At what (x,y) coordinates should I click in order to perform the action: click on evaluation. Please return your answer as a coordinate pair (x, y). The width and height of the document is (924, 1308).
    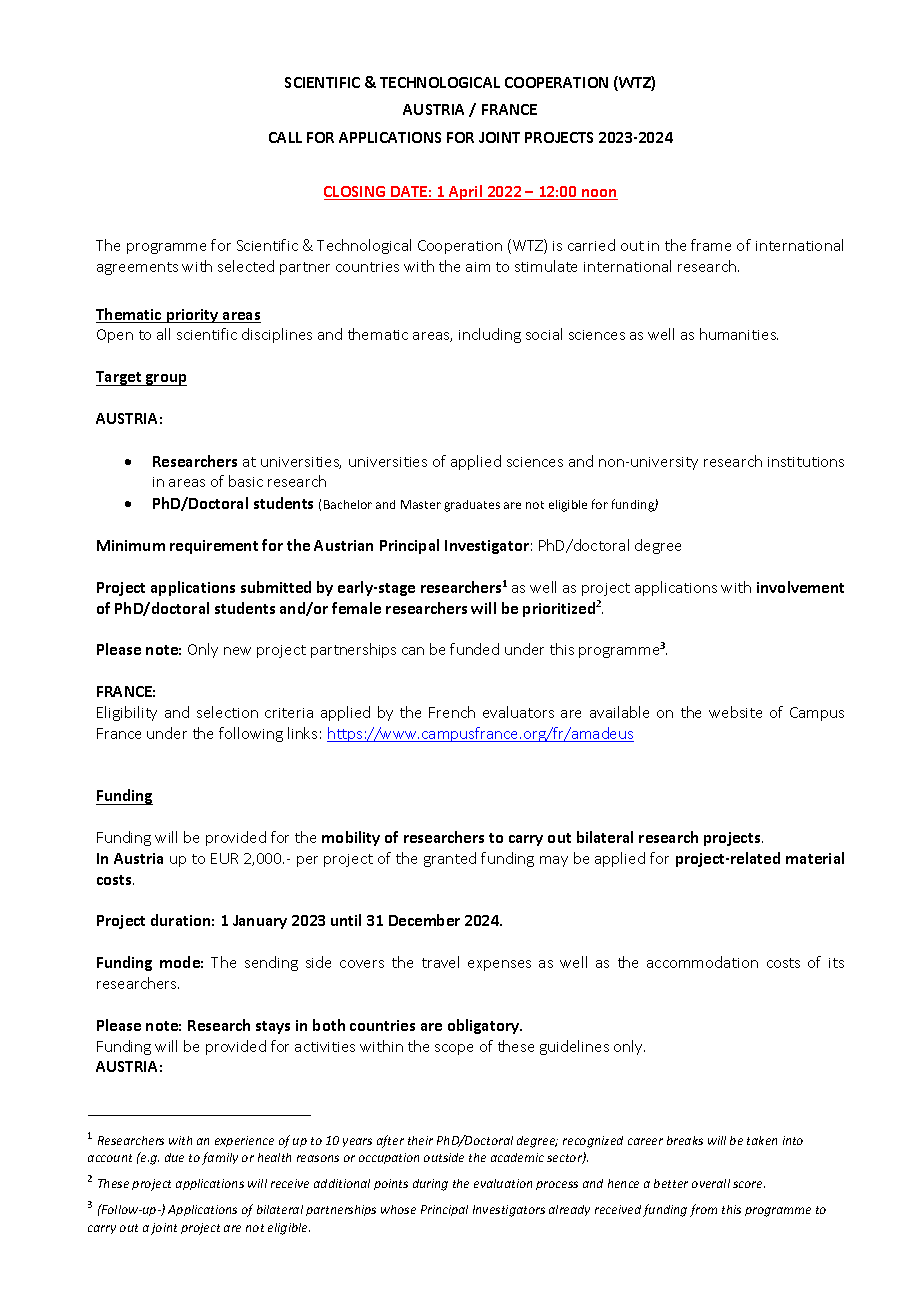
    Looking at the image, I should click on (503, 1183).
